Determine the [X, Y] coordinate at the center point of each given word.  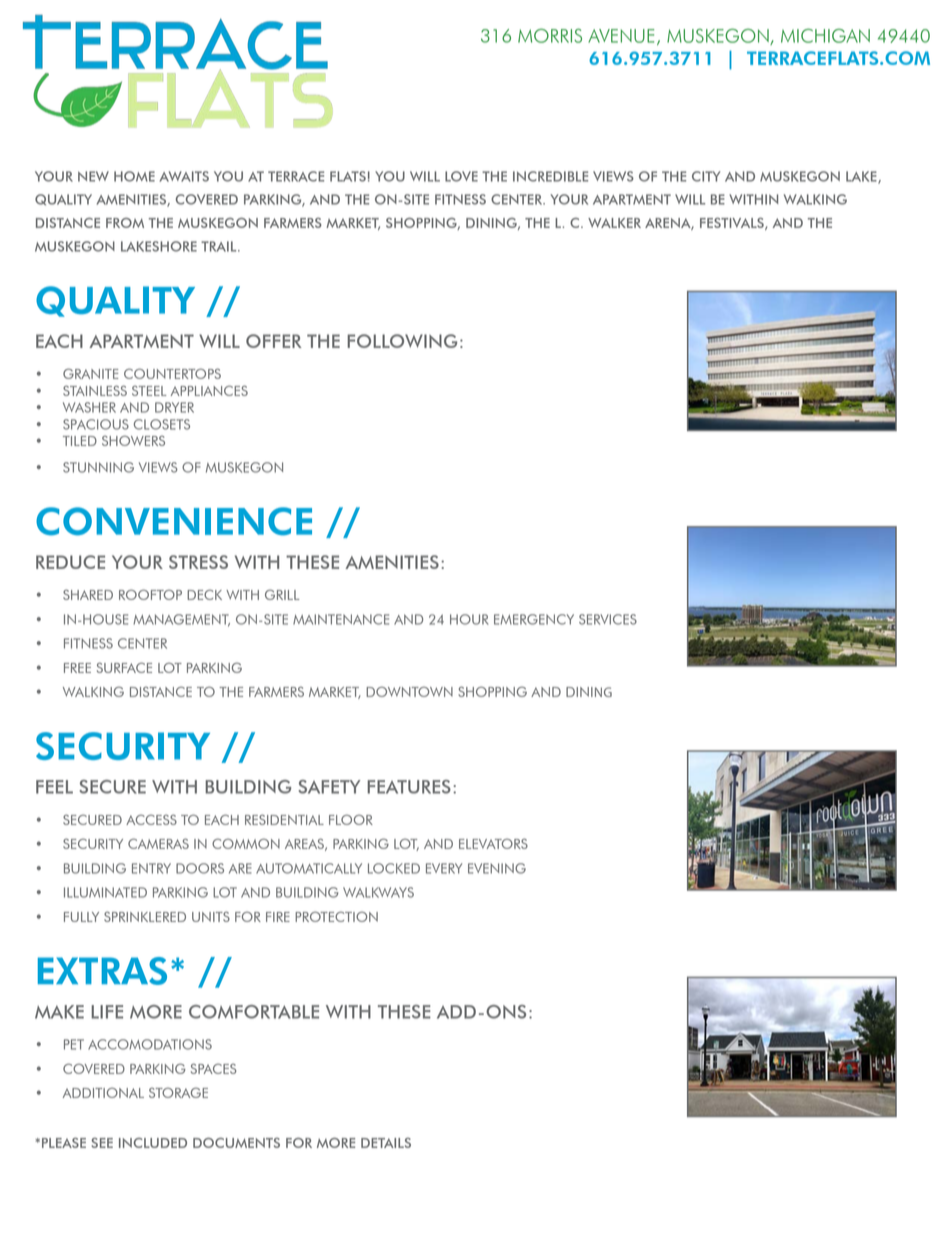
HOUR [469, 619]
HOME [134, 176]
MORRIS [550, 36]
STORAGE [178, 1092]
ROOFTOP [150, 594]
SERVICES [608, 619]
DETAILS [386, 1143]
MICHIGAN [825, 36]
